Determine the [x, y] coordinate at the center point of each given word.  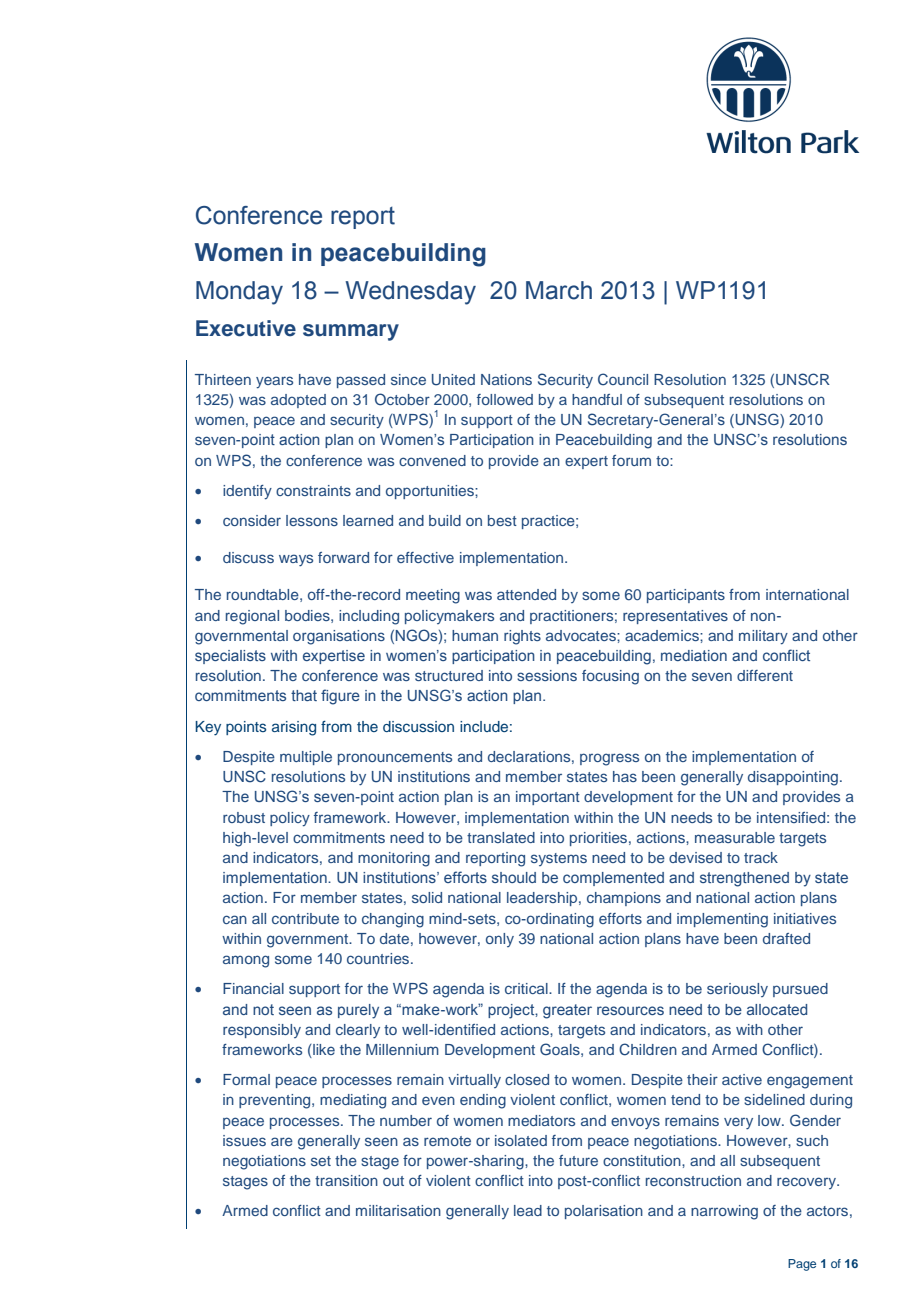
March [559, 290]
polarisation [604, 1212]
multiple [306, 758]
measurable [735, 837]
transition [346, 1180]
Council [623, 379]
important [548, 798]
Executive [246, 328]
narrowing [724, 1212]
